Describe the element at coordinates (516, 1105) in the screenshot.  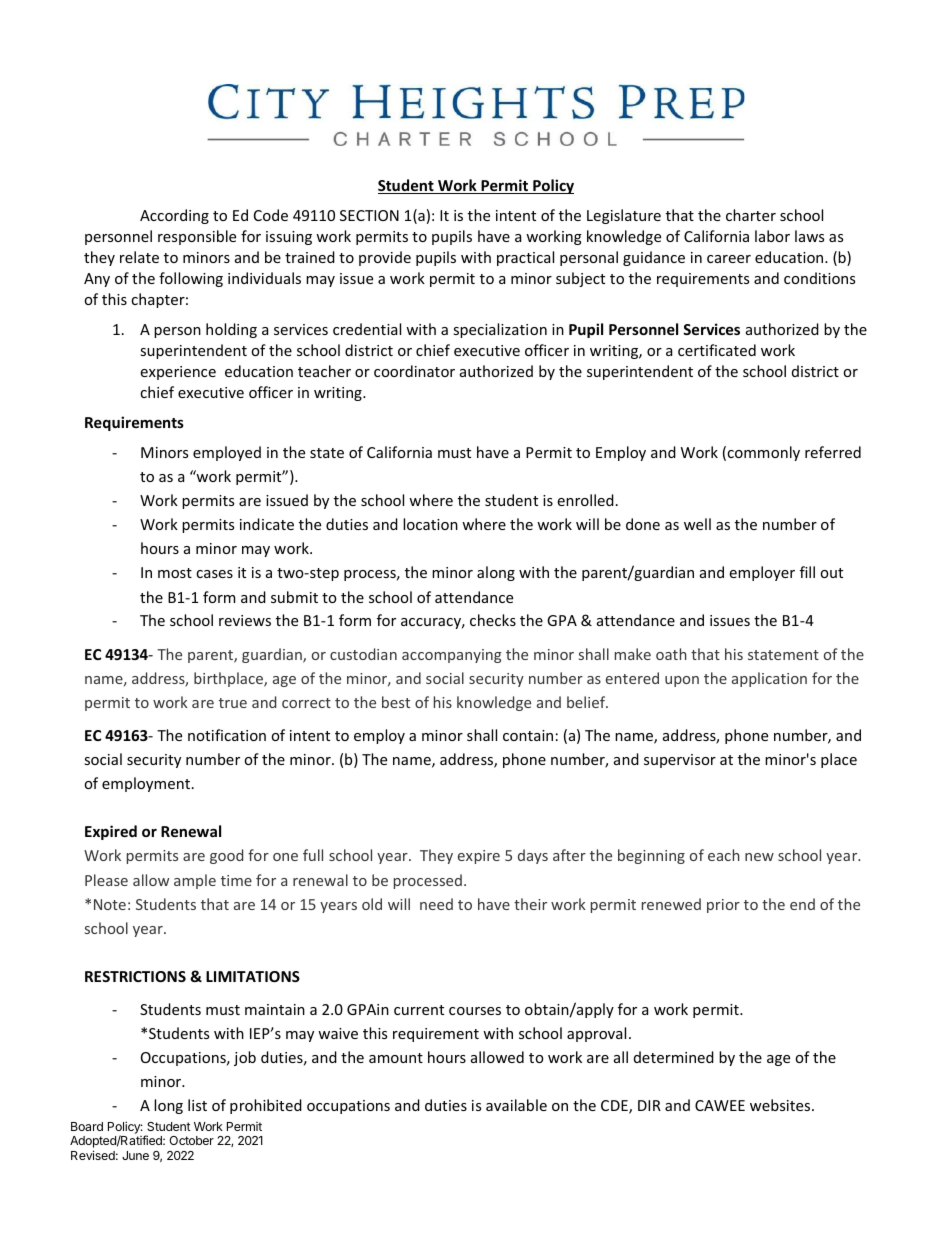
I see `available` at that location.
